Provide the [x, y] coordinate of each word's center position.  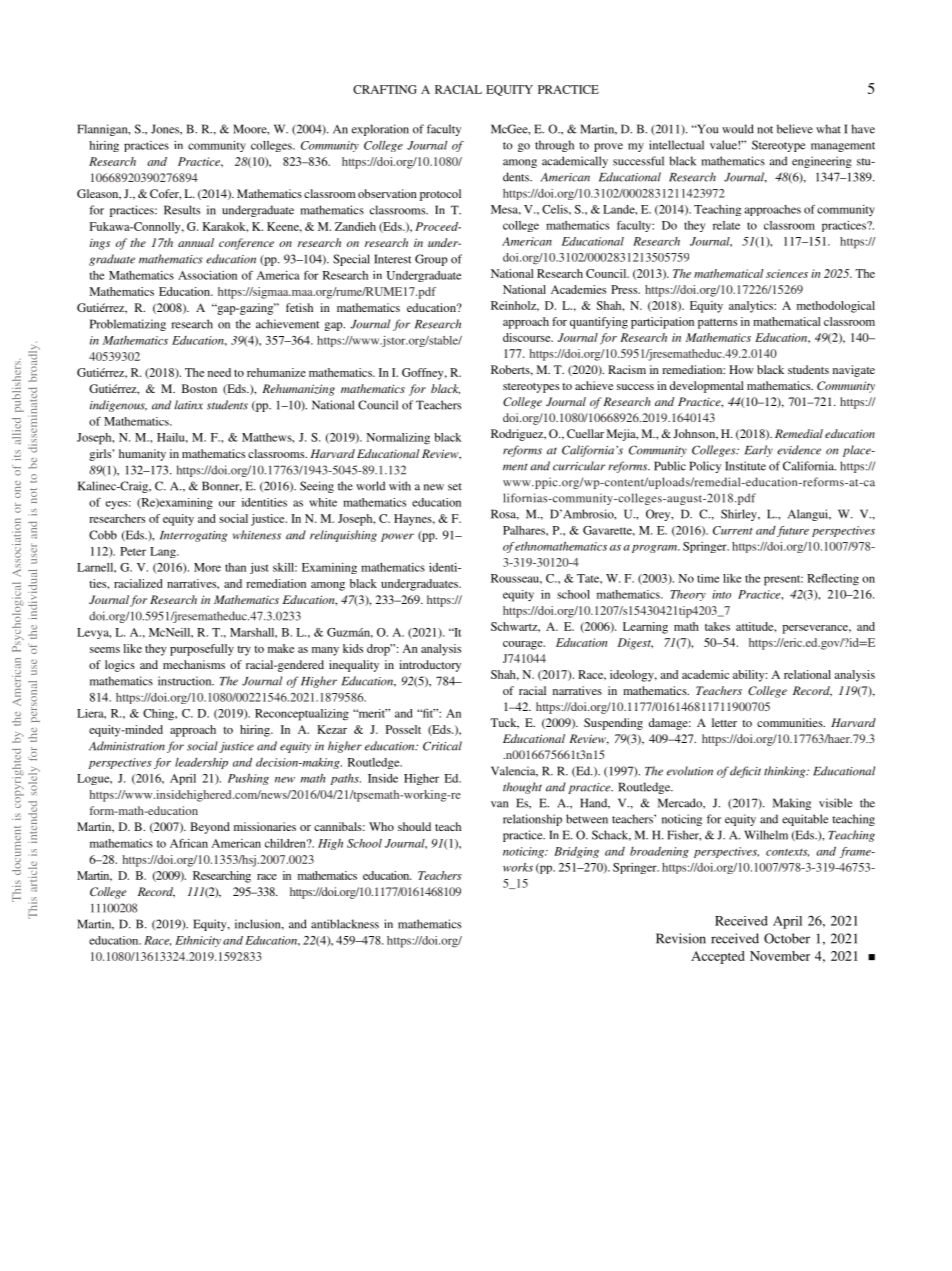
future [793, 531]
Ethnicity [198, 941]
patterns [717, 323]
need [219, 372]
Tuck [504, 723]
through [554, 146]
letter [724, 722]
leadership [201, 763]
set [455, 487]
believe [795, 129]
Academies [578, 289]
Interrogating [193, 536]
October [787, 938]
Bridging [576, 852]
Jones [166, 129]
